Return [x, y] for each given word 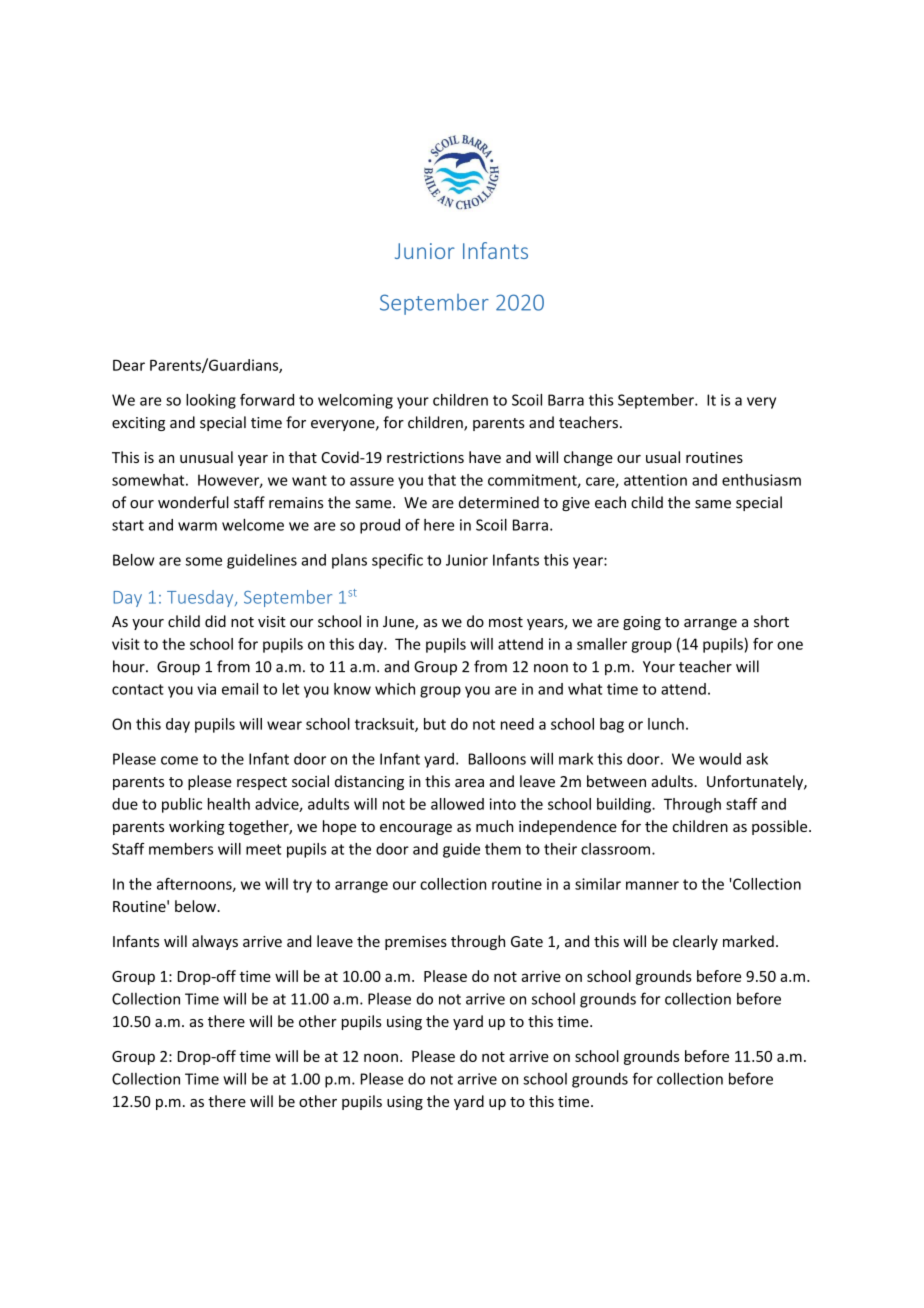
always [215, 942]
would [720, 759]
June [399, 623]
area [469, 783]
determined [499, 502]
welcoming [355, 401]
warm [197, 526]
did [215, 621]
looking [211, 401]
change [588, 458]
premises [416, 943]
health [229, 804]
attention [655, 480]
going [642, 623]
